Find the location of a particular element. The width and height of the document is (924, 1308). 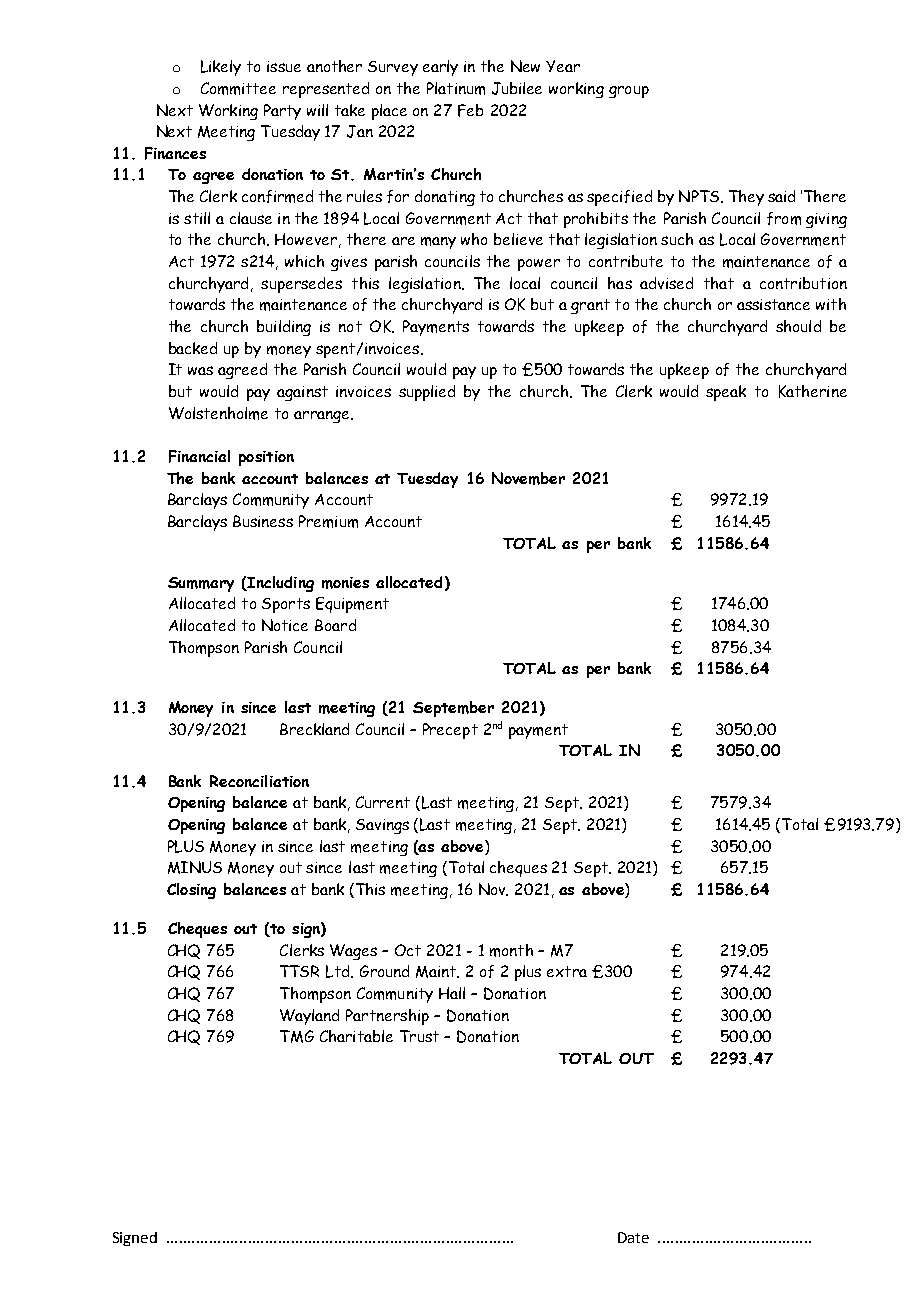

Notice is located at coordinates (285, 625).
